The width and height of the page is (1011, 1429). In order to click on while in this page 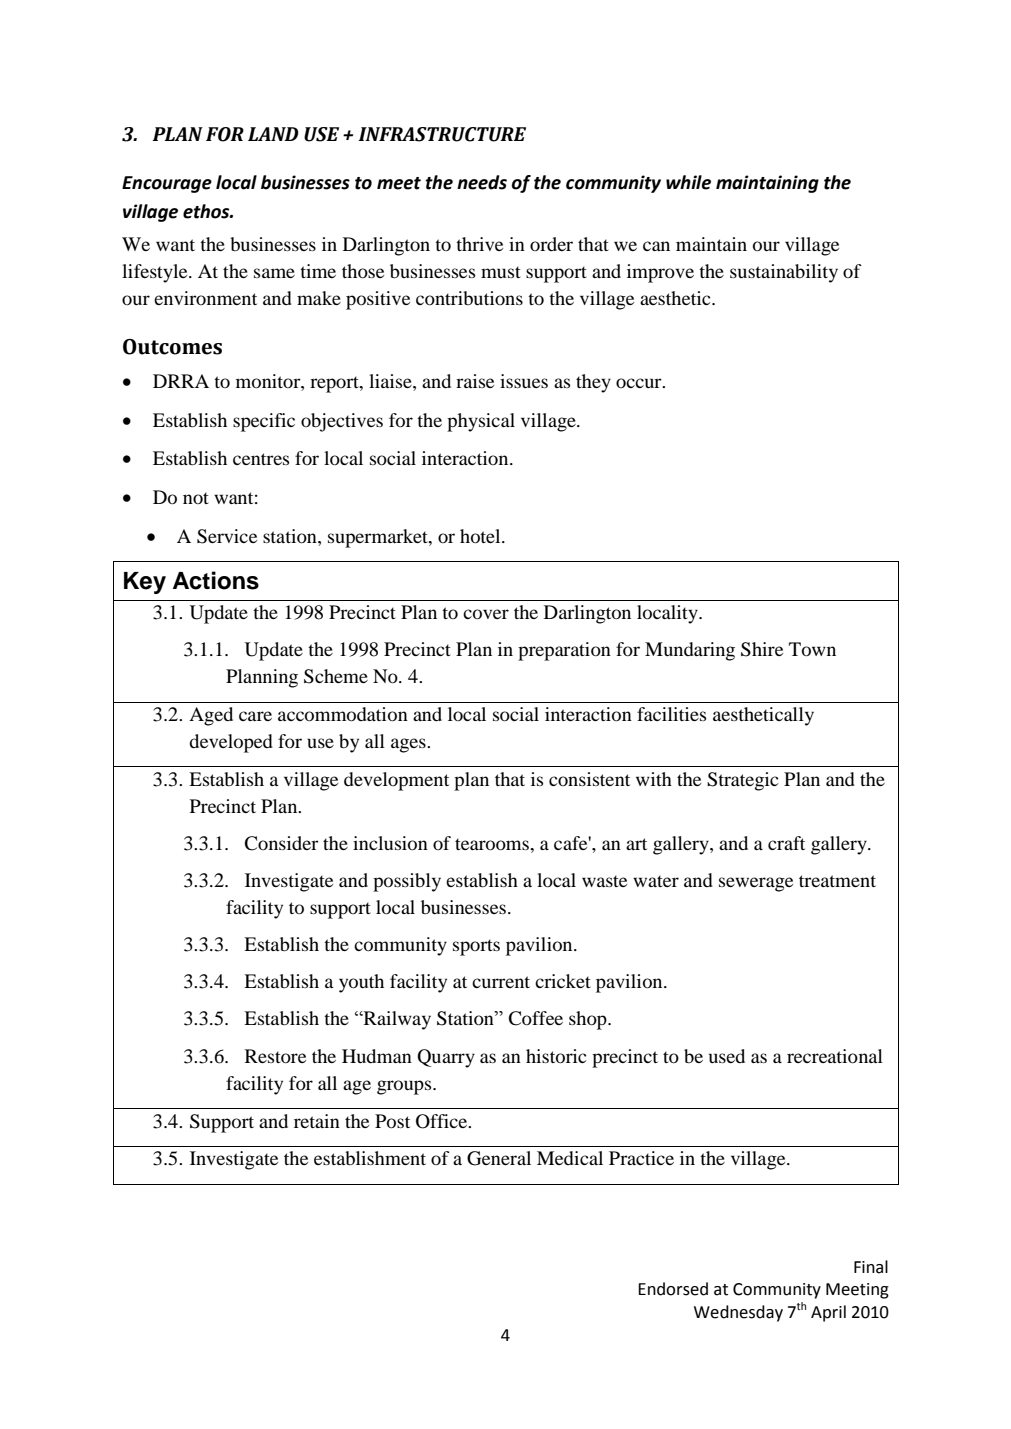, I will do `click(688, 182)`.
